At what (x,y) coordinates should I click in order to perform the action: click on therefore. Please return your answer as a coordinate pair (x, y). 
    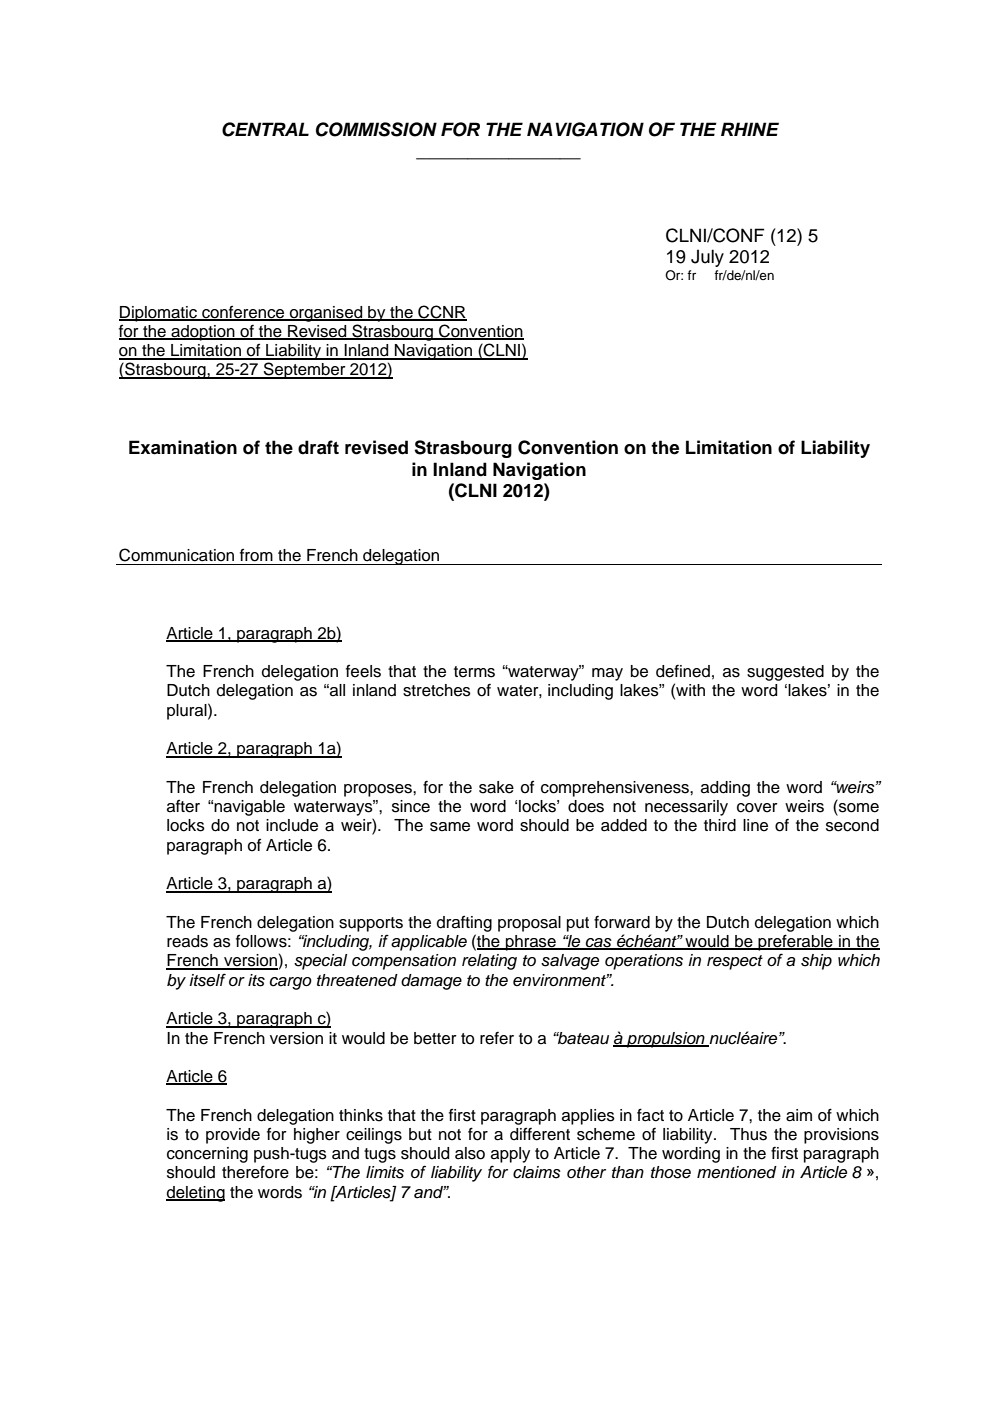
    Looking at the image, I should click on (255, 1172).
